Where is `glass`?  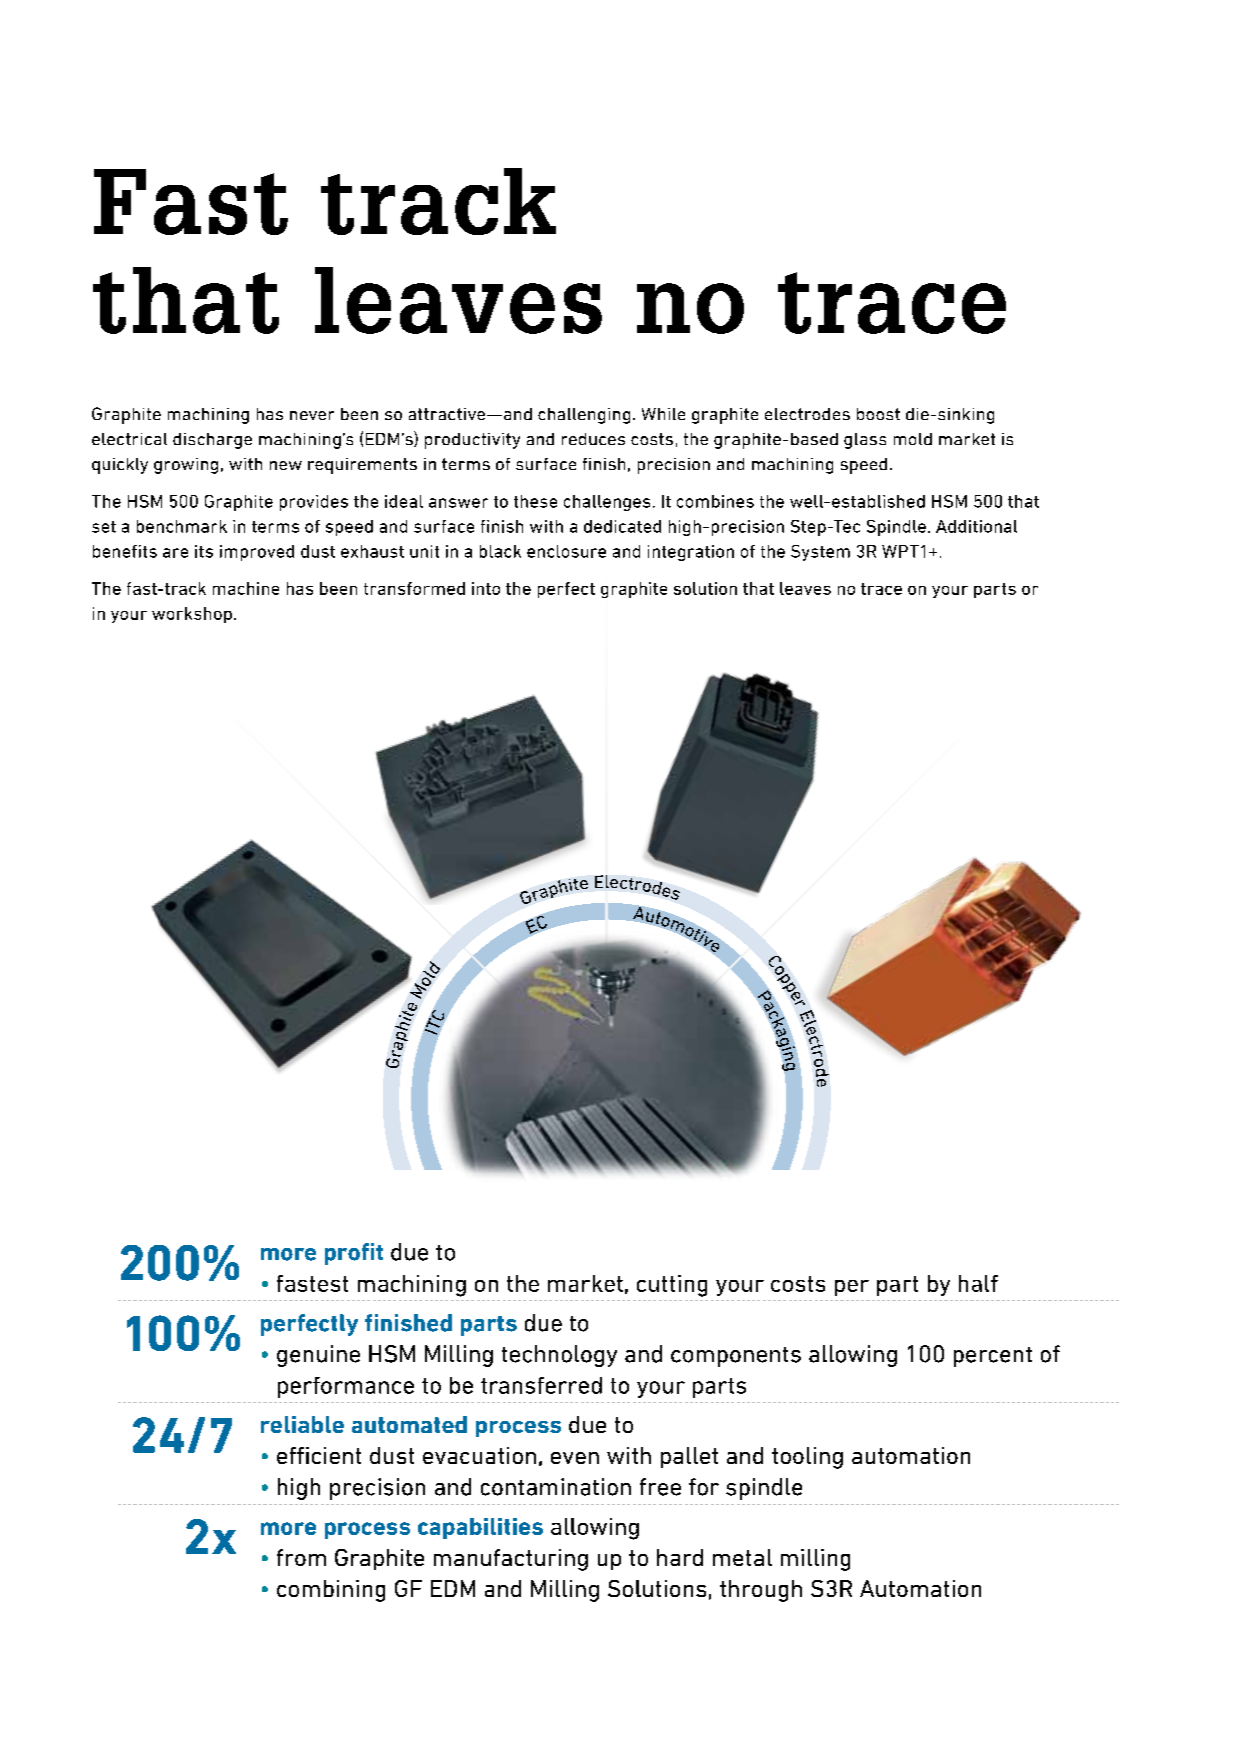
glass is located at coordinates (865, 441).
